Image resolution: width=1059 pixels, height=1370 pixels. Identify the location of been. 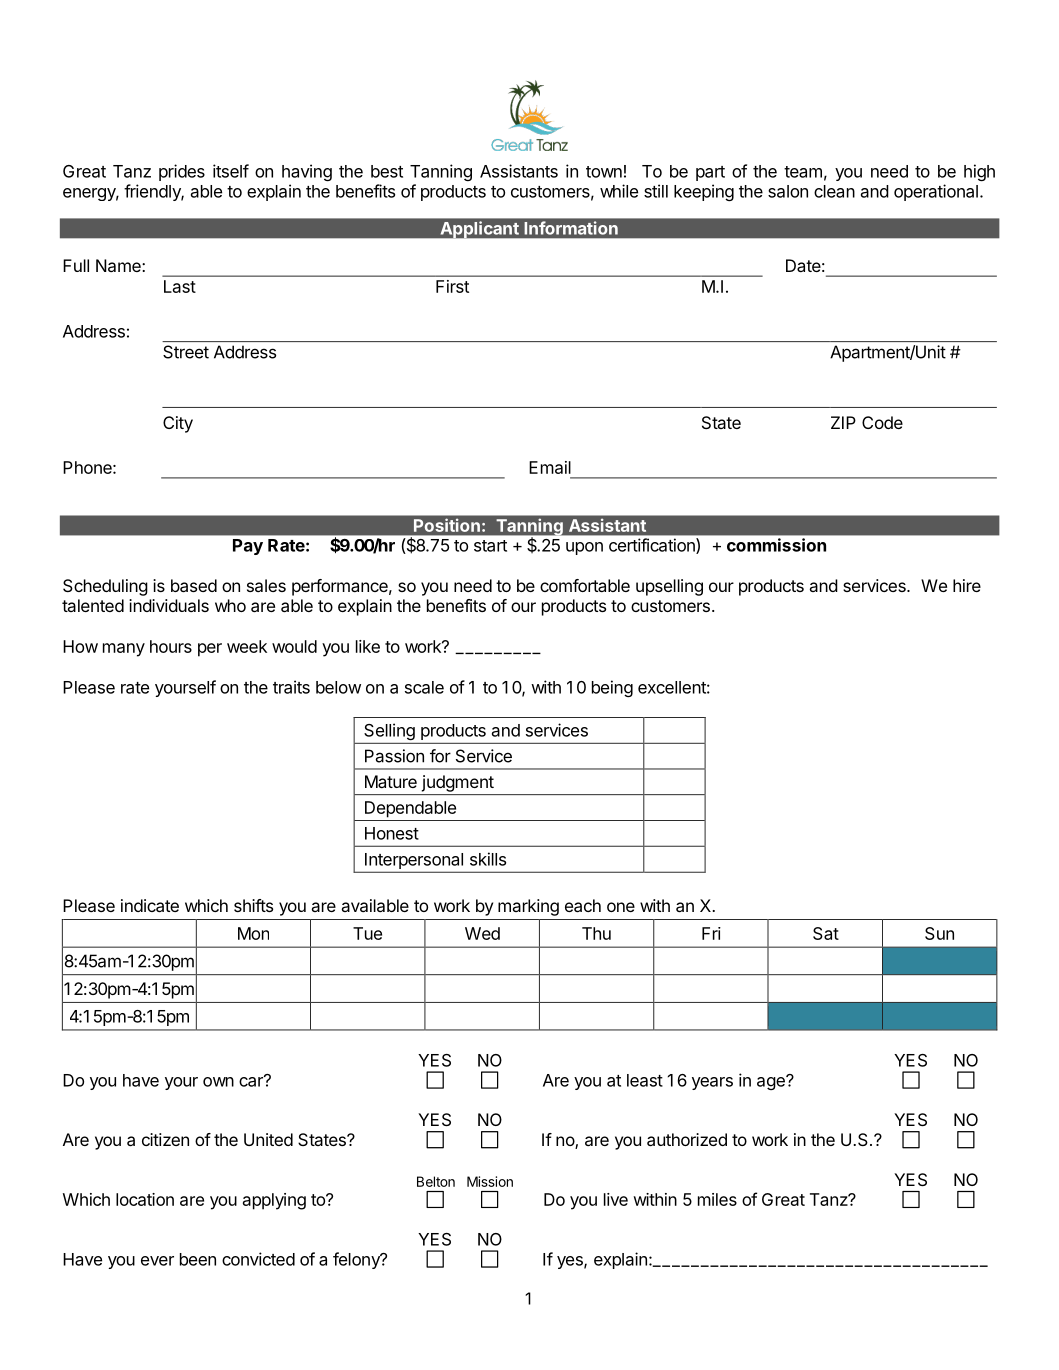
(198, 1259).
